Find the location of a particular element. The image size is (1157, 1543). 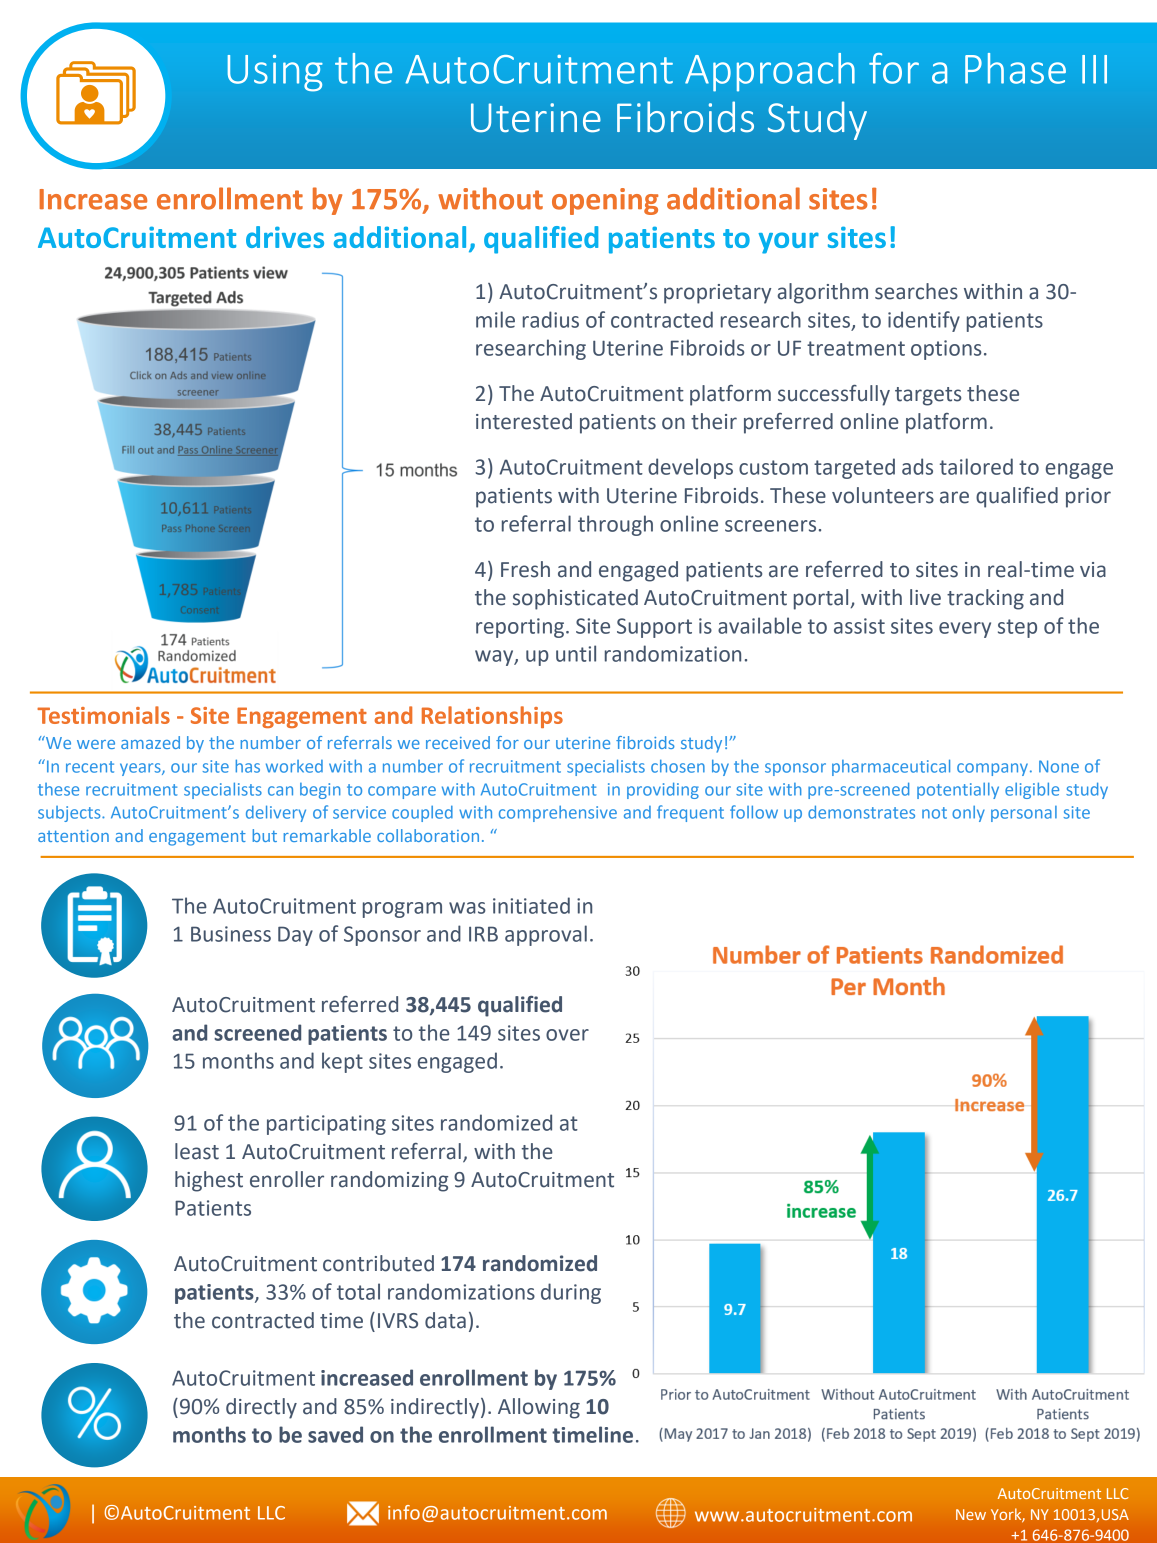

Business is located at coordinates (231, 934).
